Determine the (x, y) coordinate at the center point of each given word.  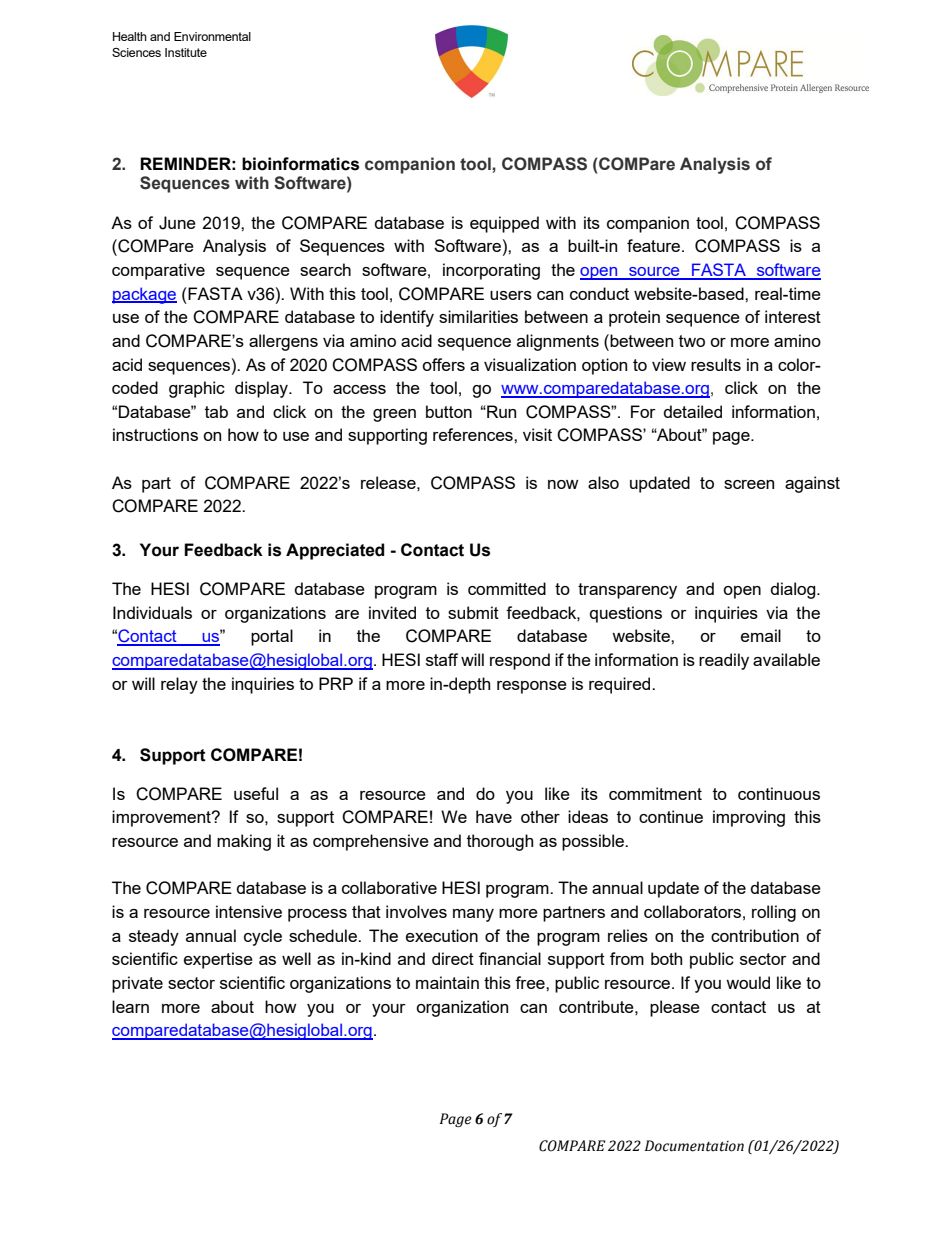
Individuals (152, 612)
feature (655, 245)
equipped (504, 224)
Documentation (694, 1146)
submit (473, 612)
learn (130, 1006)
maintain (447, 982)
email (761, 635)
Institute (186, 52)
